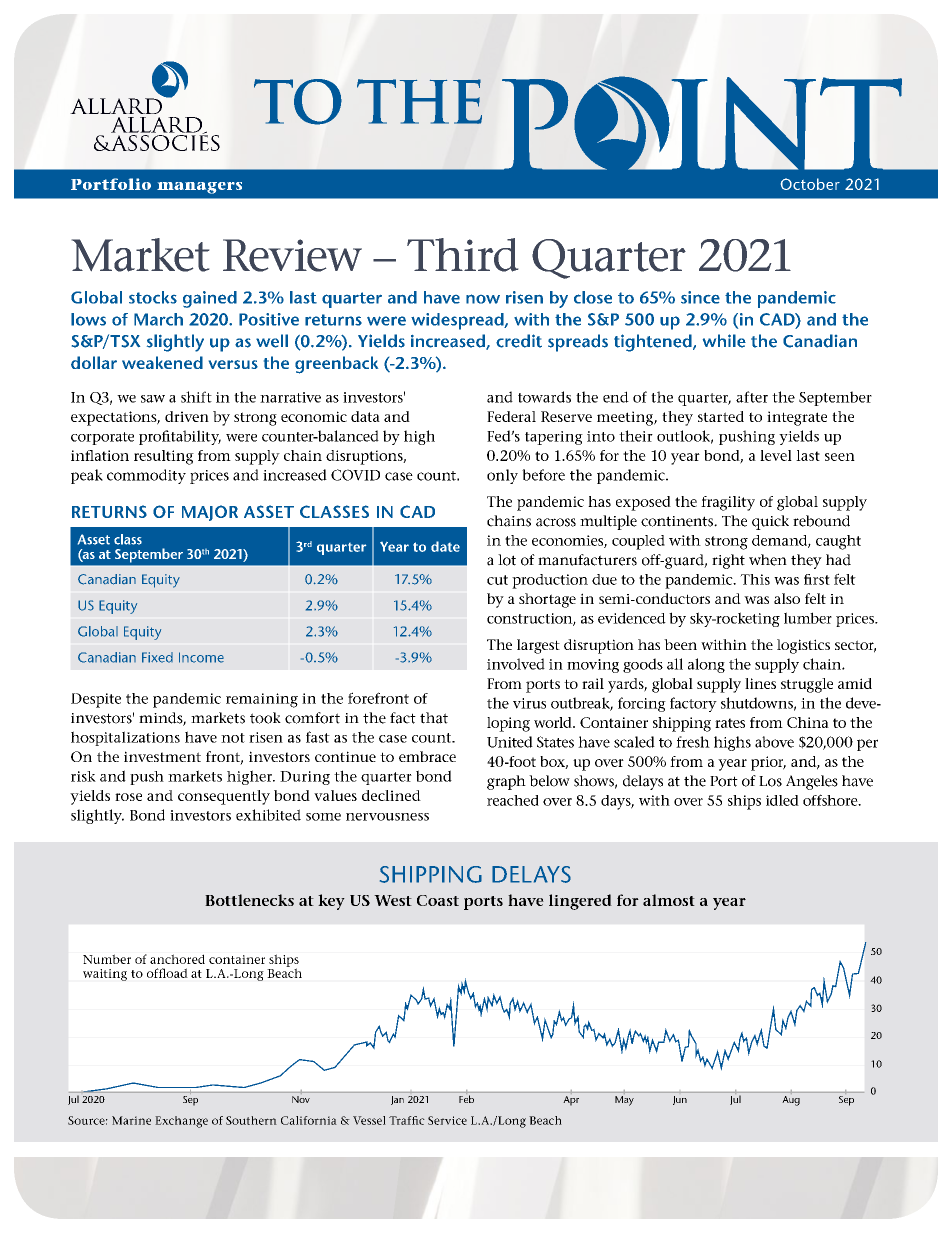  What do you see at coordinates (438, 900) in the screenshot?
I see `Coast` at bounding box center [438, 900].
